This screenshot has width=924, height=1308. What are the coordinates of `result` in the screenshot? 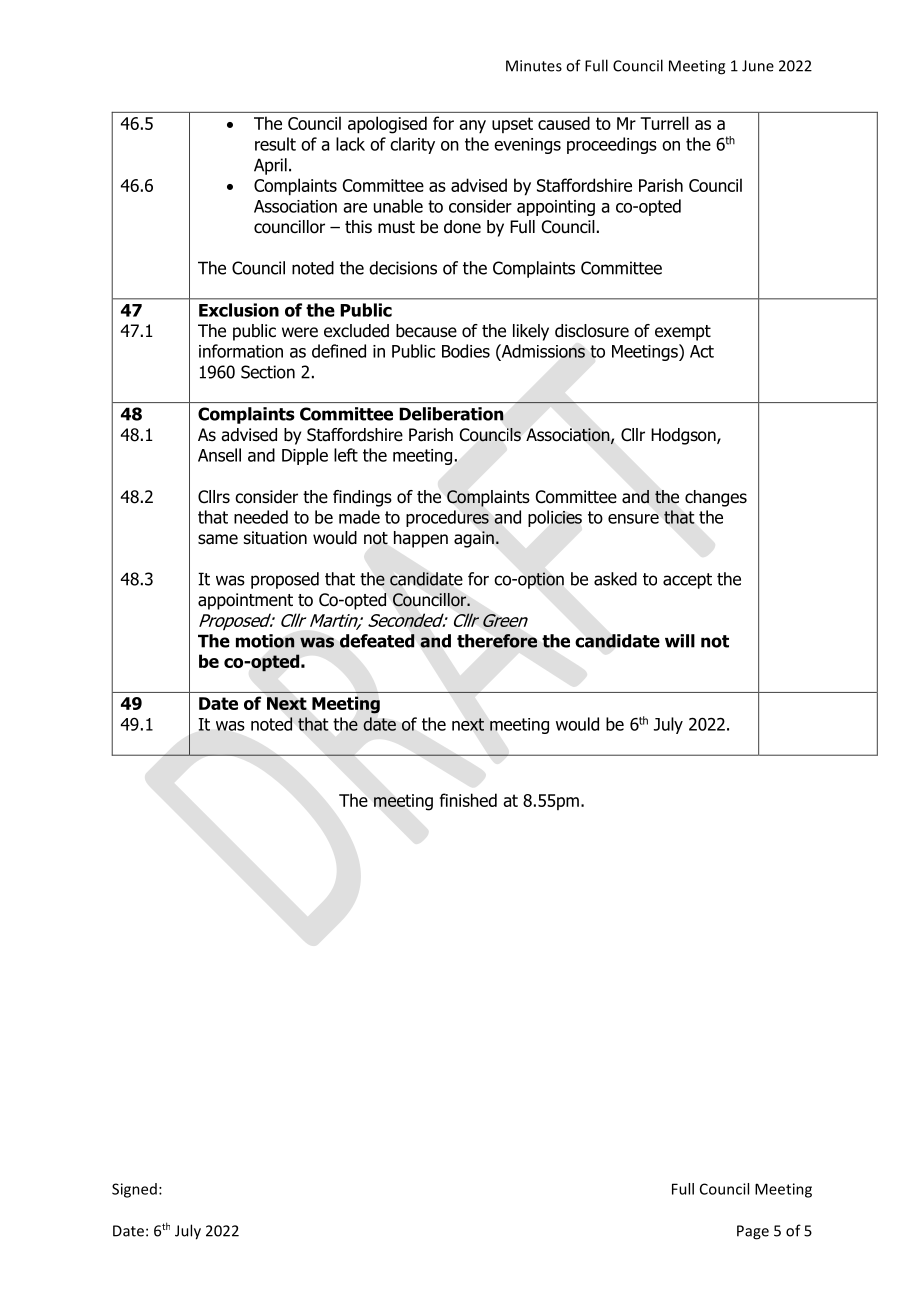 It's located at (275, 144).
